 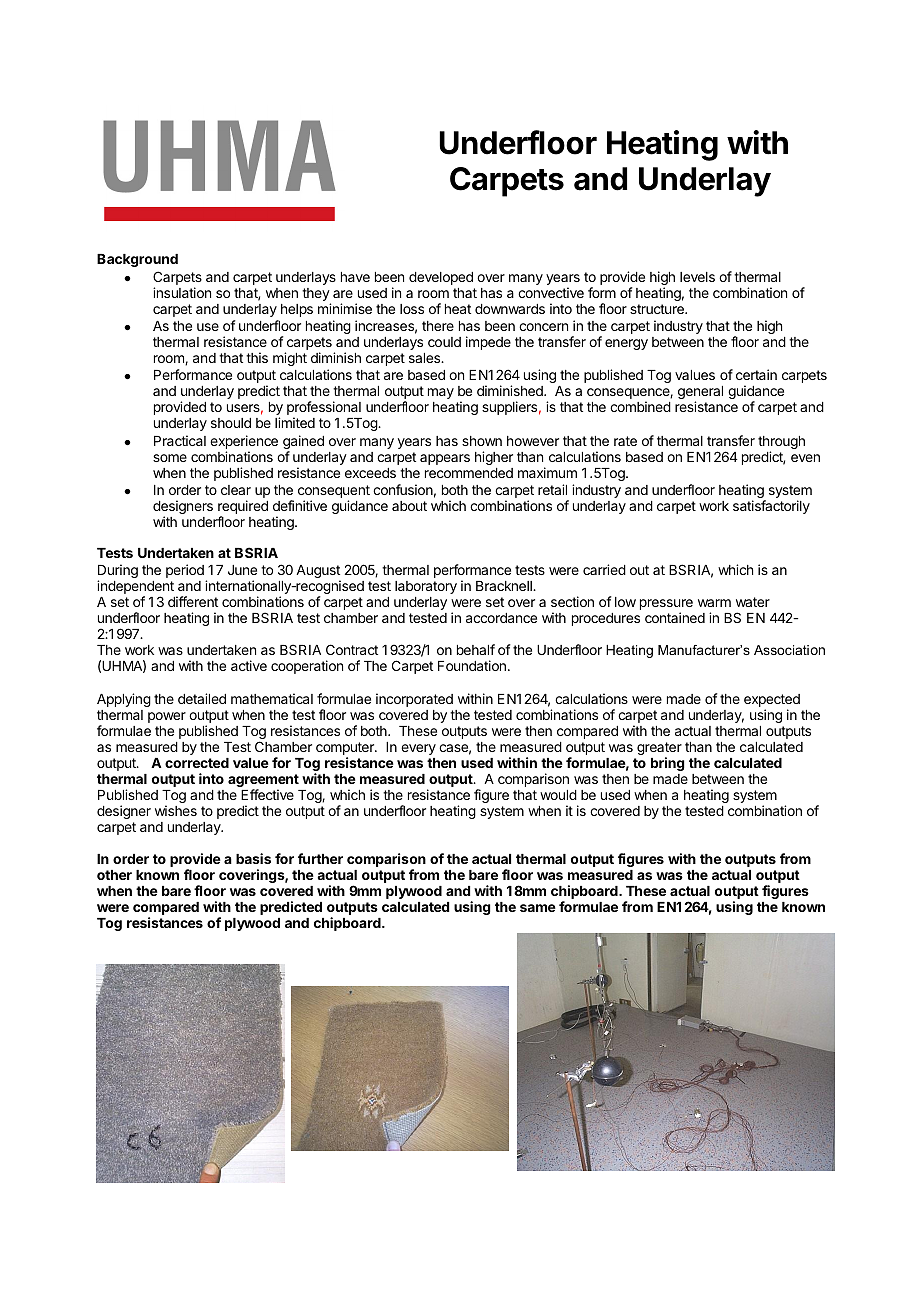 What do you see at coordinates (558, 795) in the screenshot?
I see `would` at bounding box center [558, 795].
